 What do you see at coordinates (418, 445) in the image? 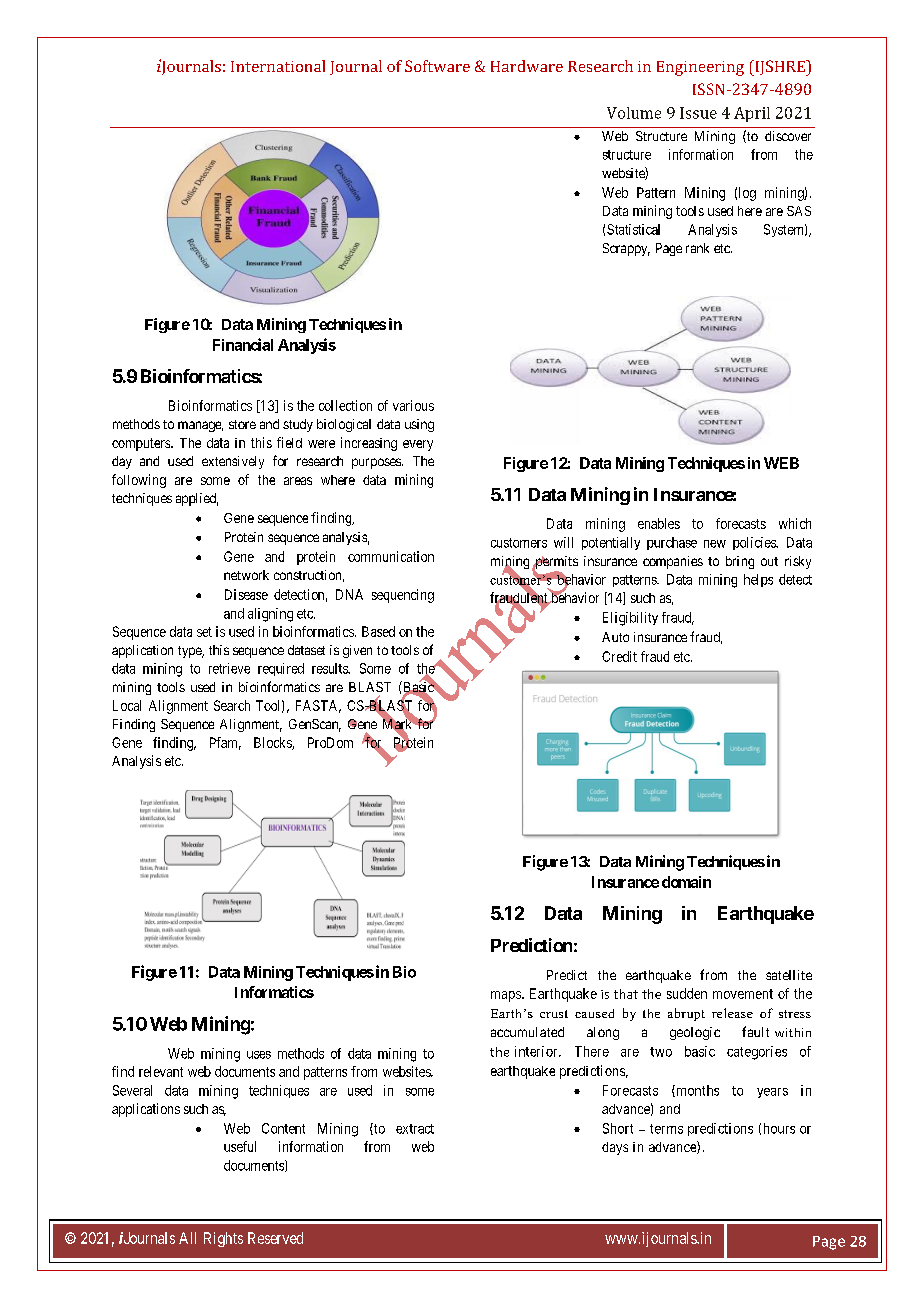
I see `every` at bounding box center [418, 445].
